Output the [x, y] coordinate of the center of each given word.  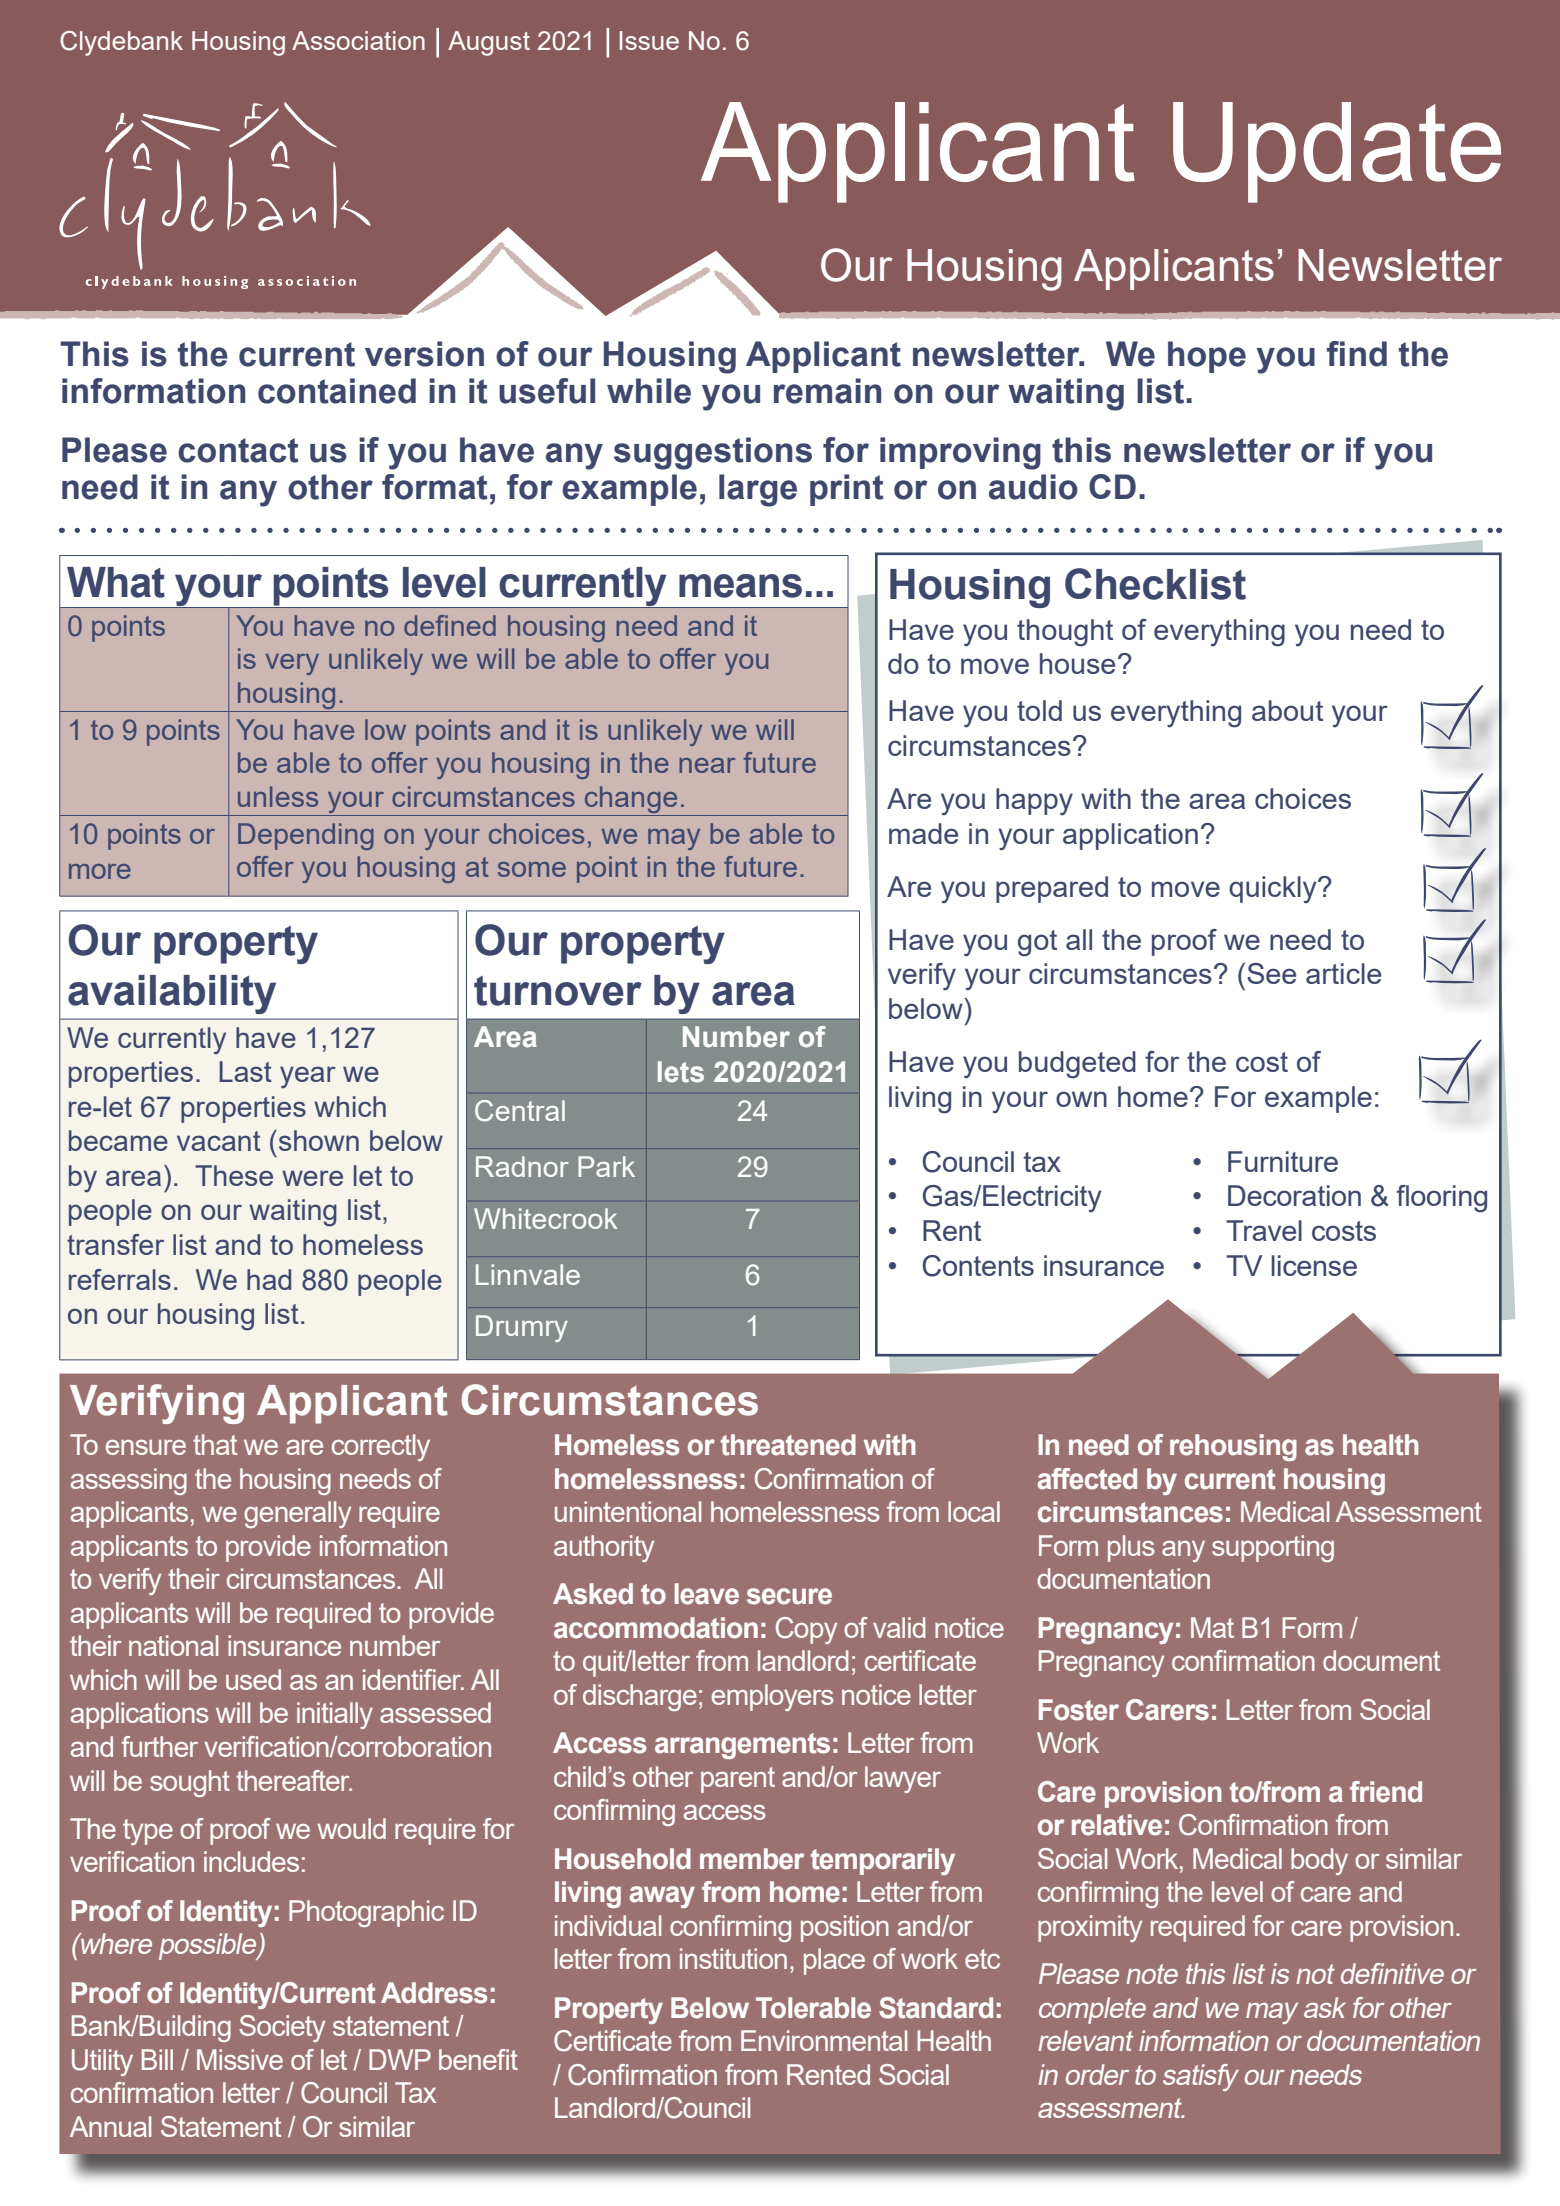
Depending [306, 836]
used [253, 1679]
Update [1337, 152]
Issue [649, 40]
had [269, 1279]
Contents [978, 1266]
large [758, 490]
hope [1207, 357]
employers [773, 1697]
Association [358, 40]
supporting [1273, 1548]
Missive [240, 2059]
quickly [1274, 890]
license [1314, 1265]
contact [238, 450]
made [923, 833]
